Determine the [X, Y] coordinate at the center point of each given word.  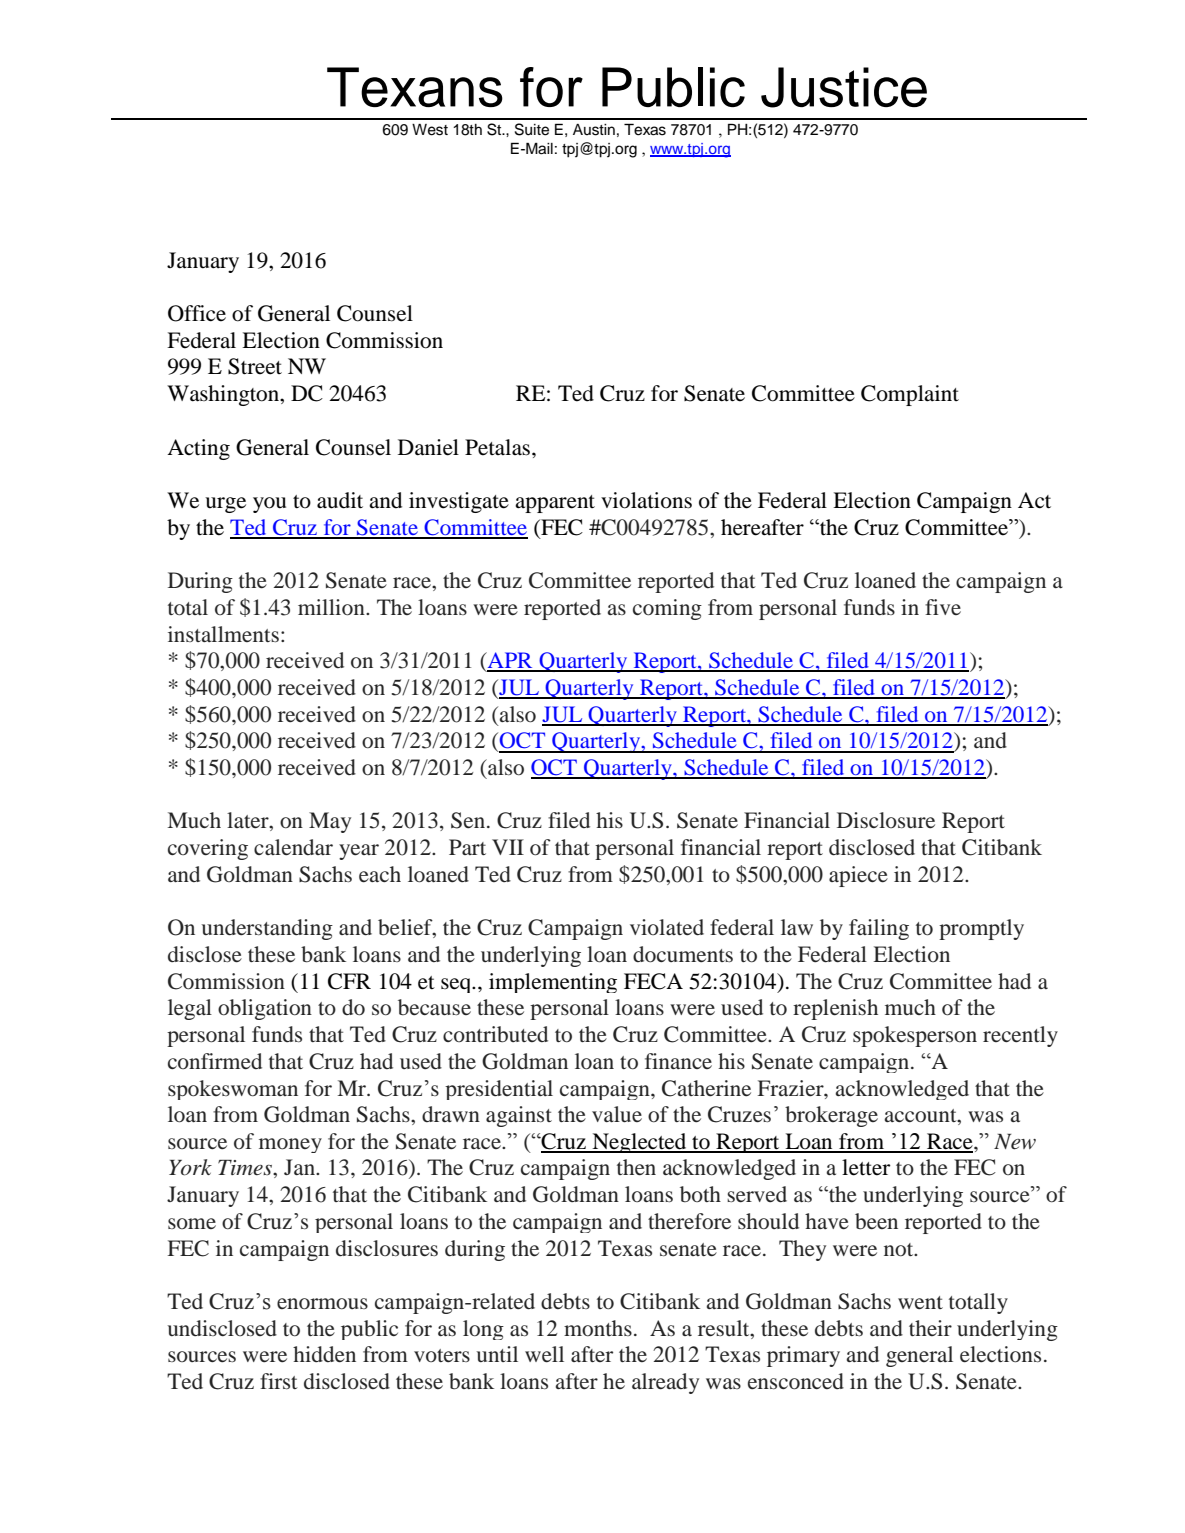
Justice [844, 87]
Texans [415, 87]
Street [255, 366]
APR [510, 661]
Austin [594, 130]
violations [646, 500]
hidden [324, 1354]
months [598, 1328]
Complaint [910, 395]
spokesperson [915, 1036]
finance [678, 1061]
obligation [265, 1009]
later [249, 821]
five [943, 607]
